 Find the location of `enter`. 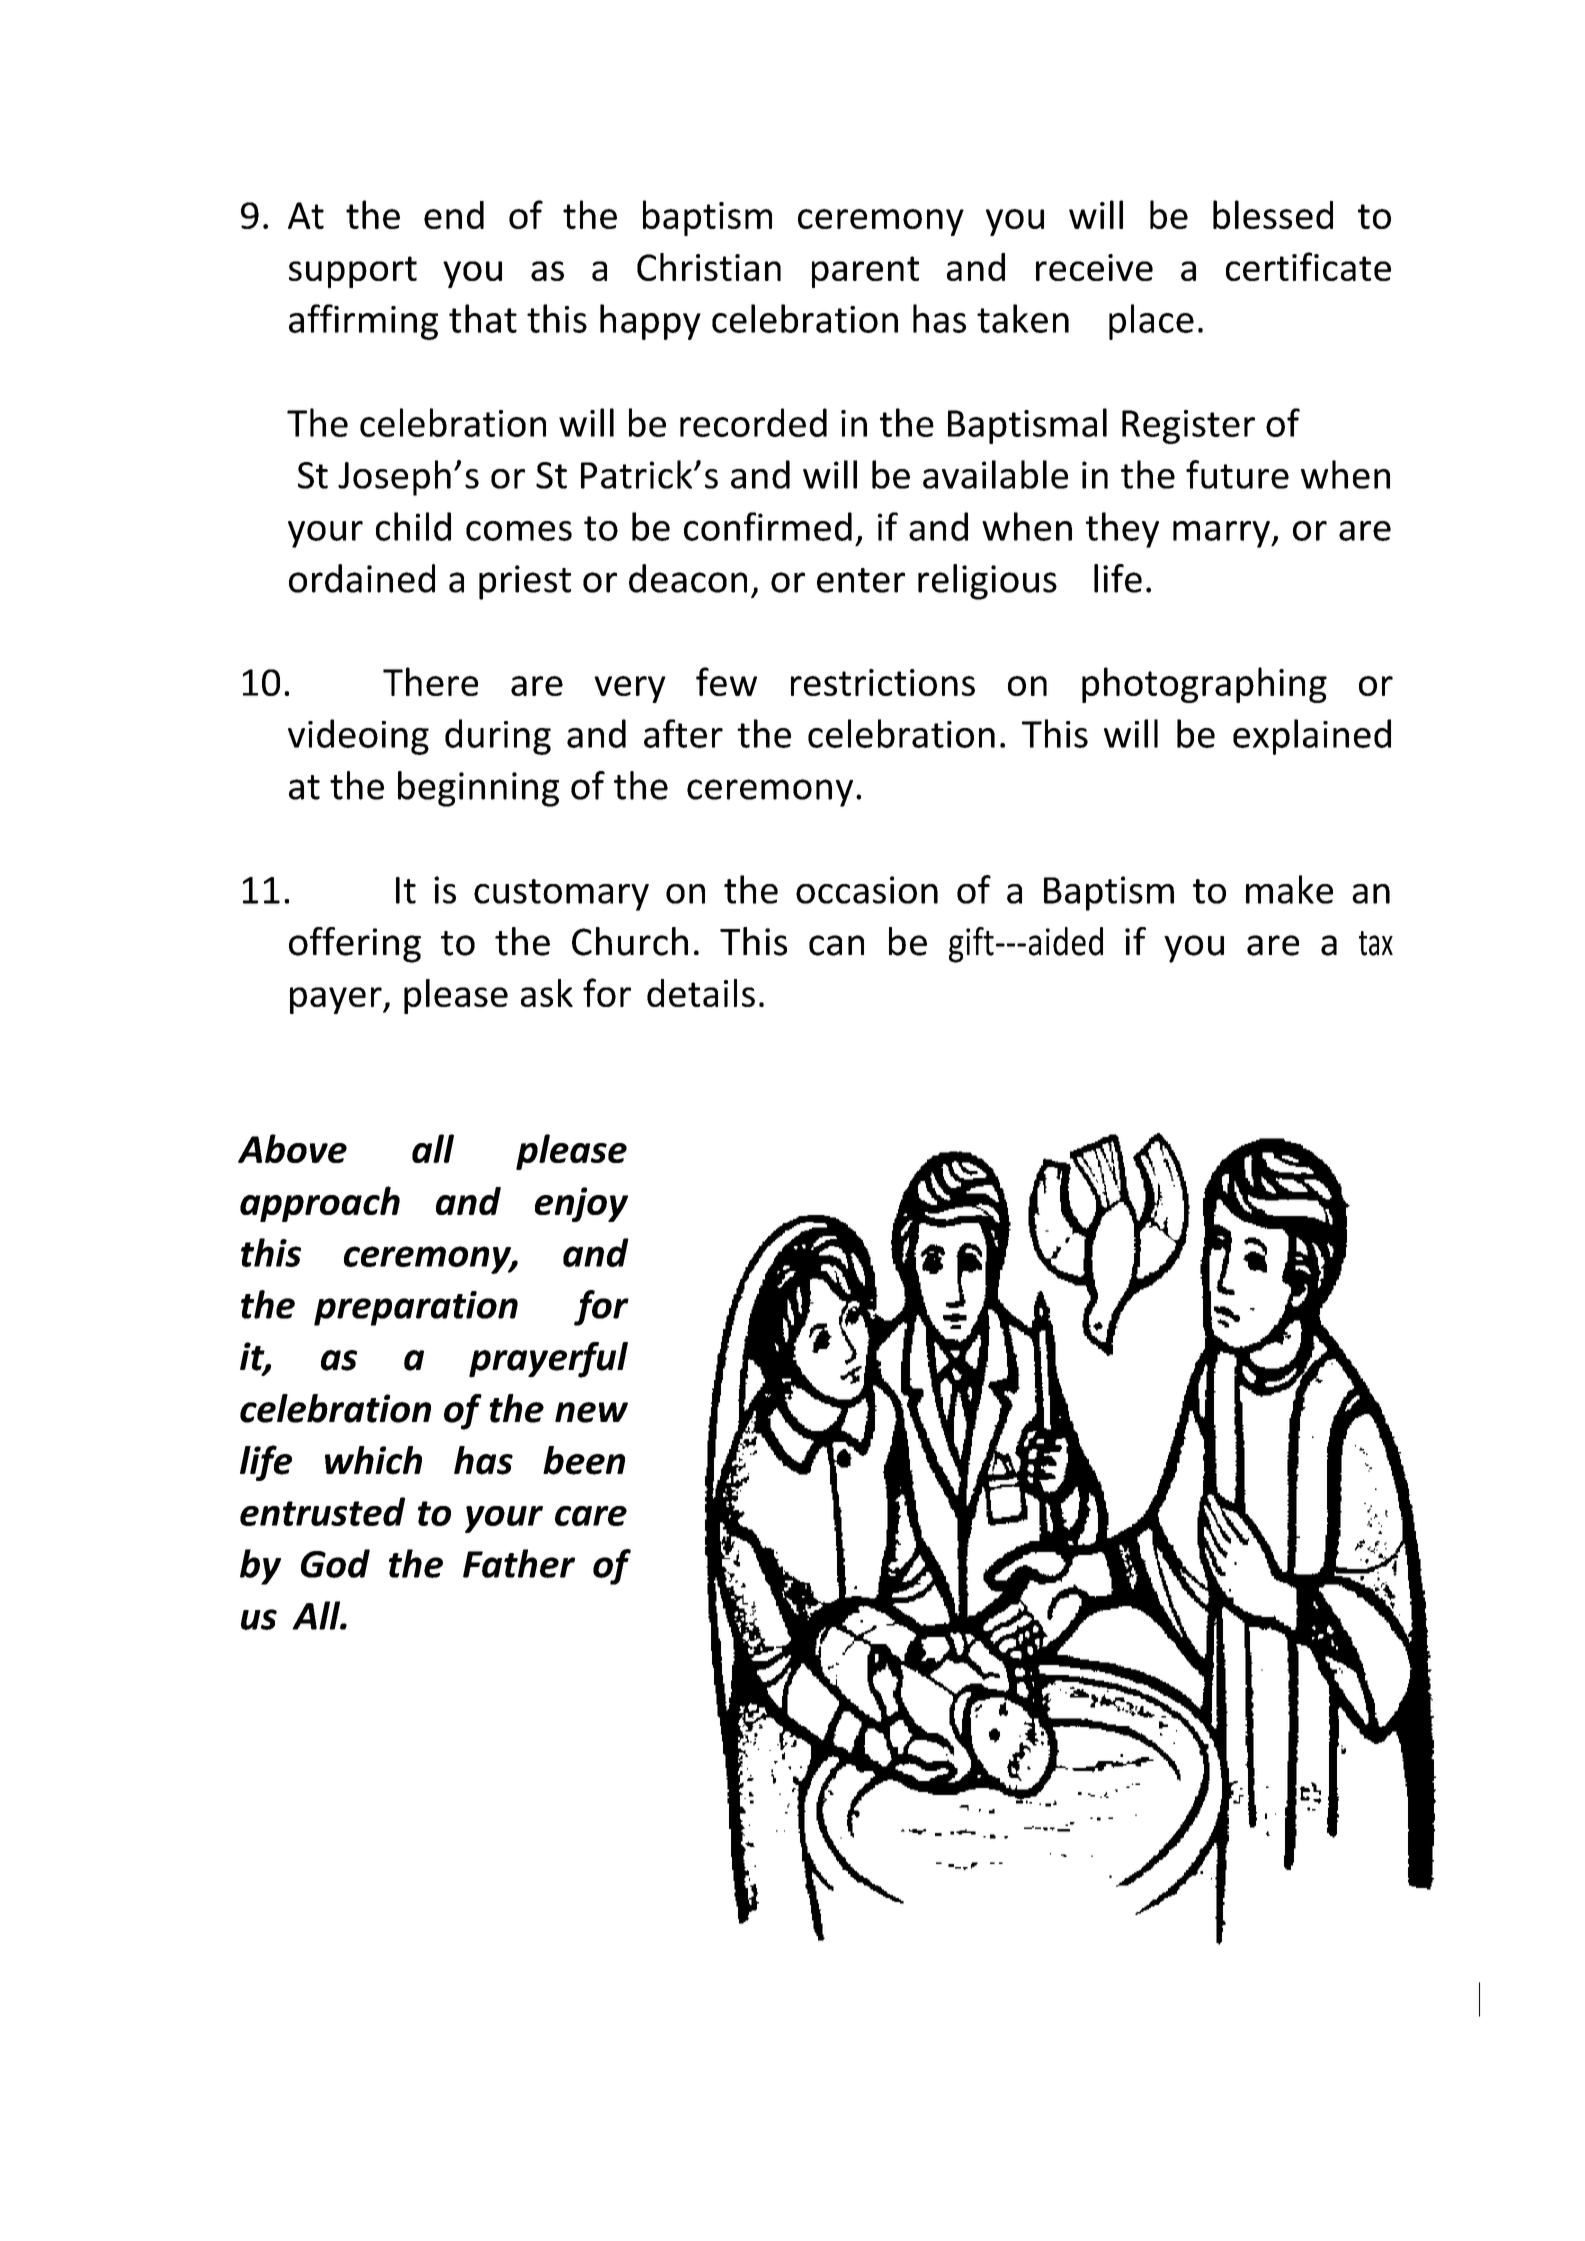

enter is located at coordinates (861, 580).
